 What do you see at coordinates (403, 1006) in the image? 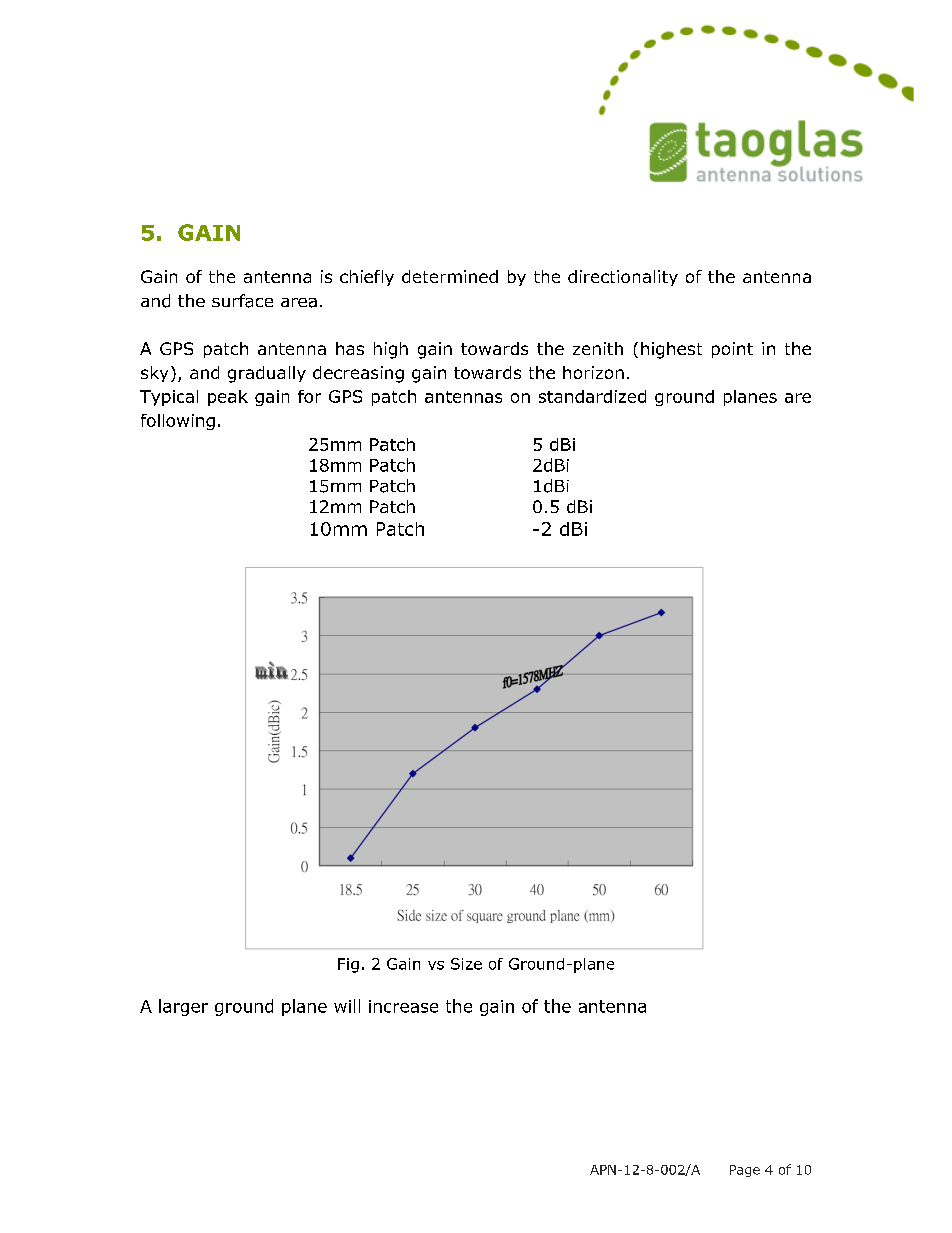
I see `increase` at bounding box center [403, 1006].
